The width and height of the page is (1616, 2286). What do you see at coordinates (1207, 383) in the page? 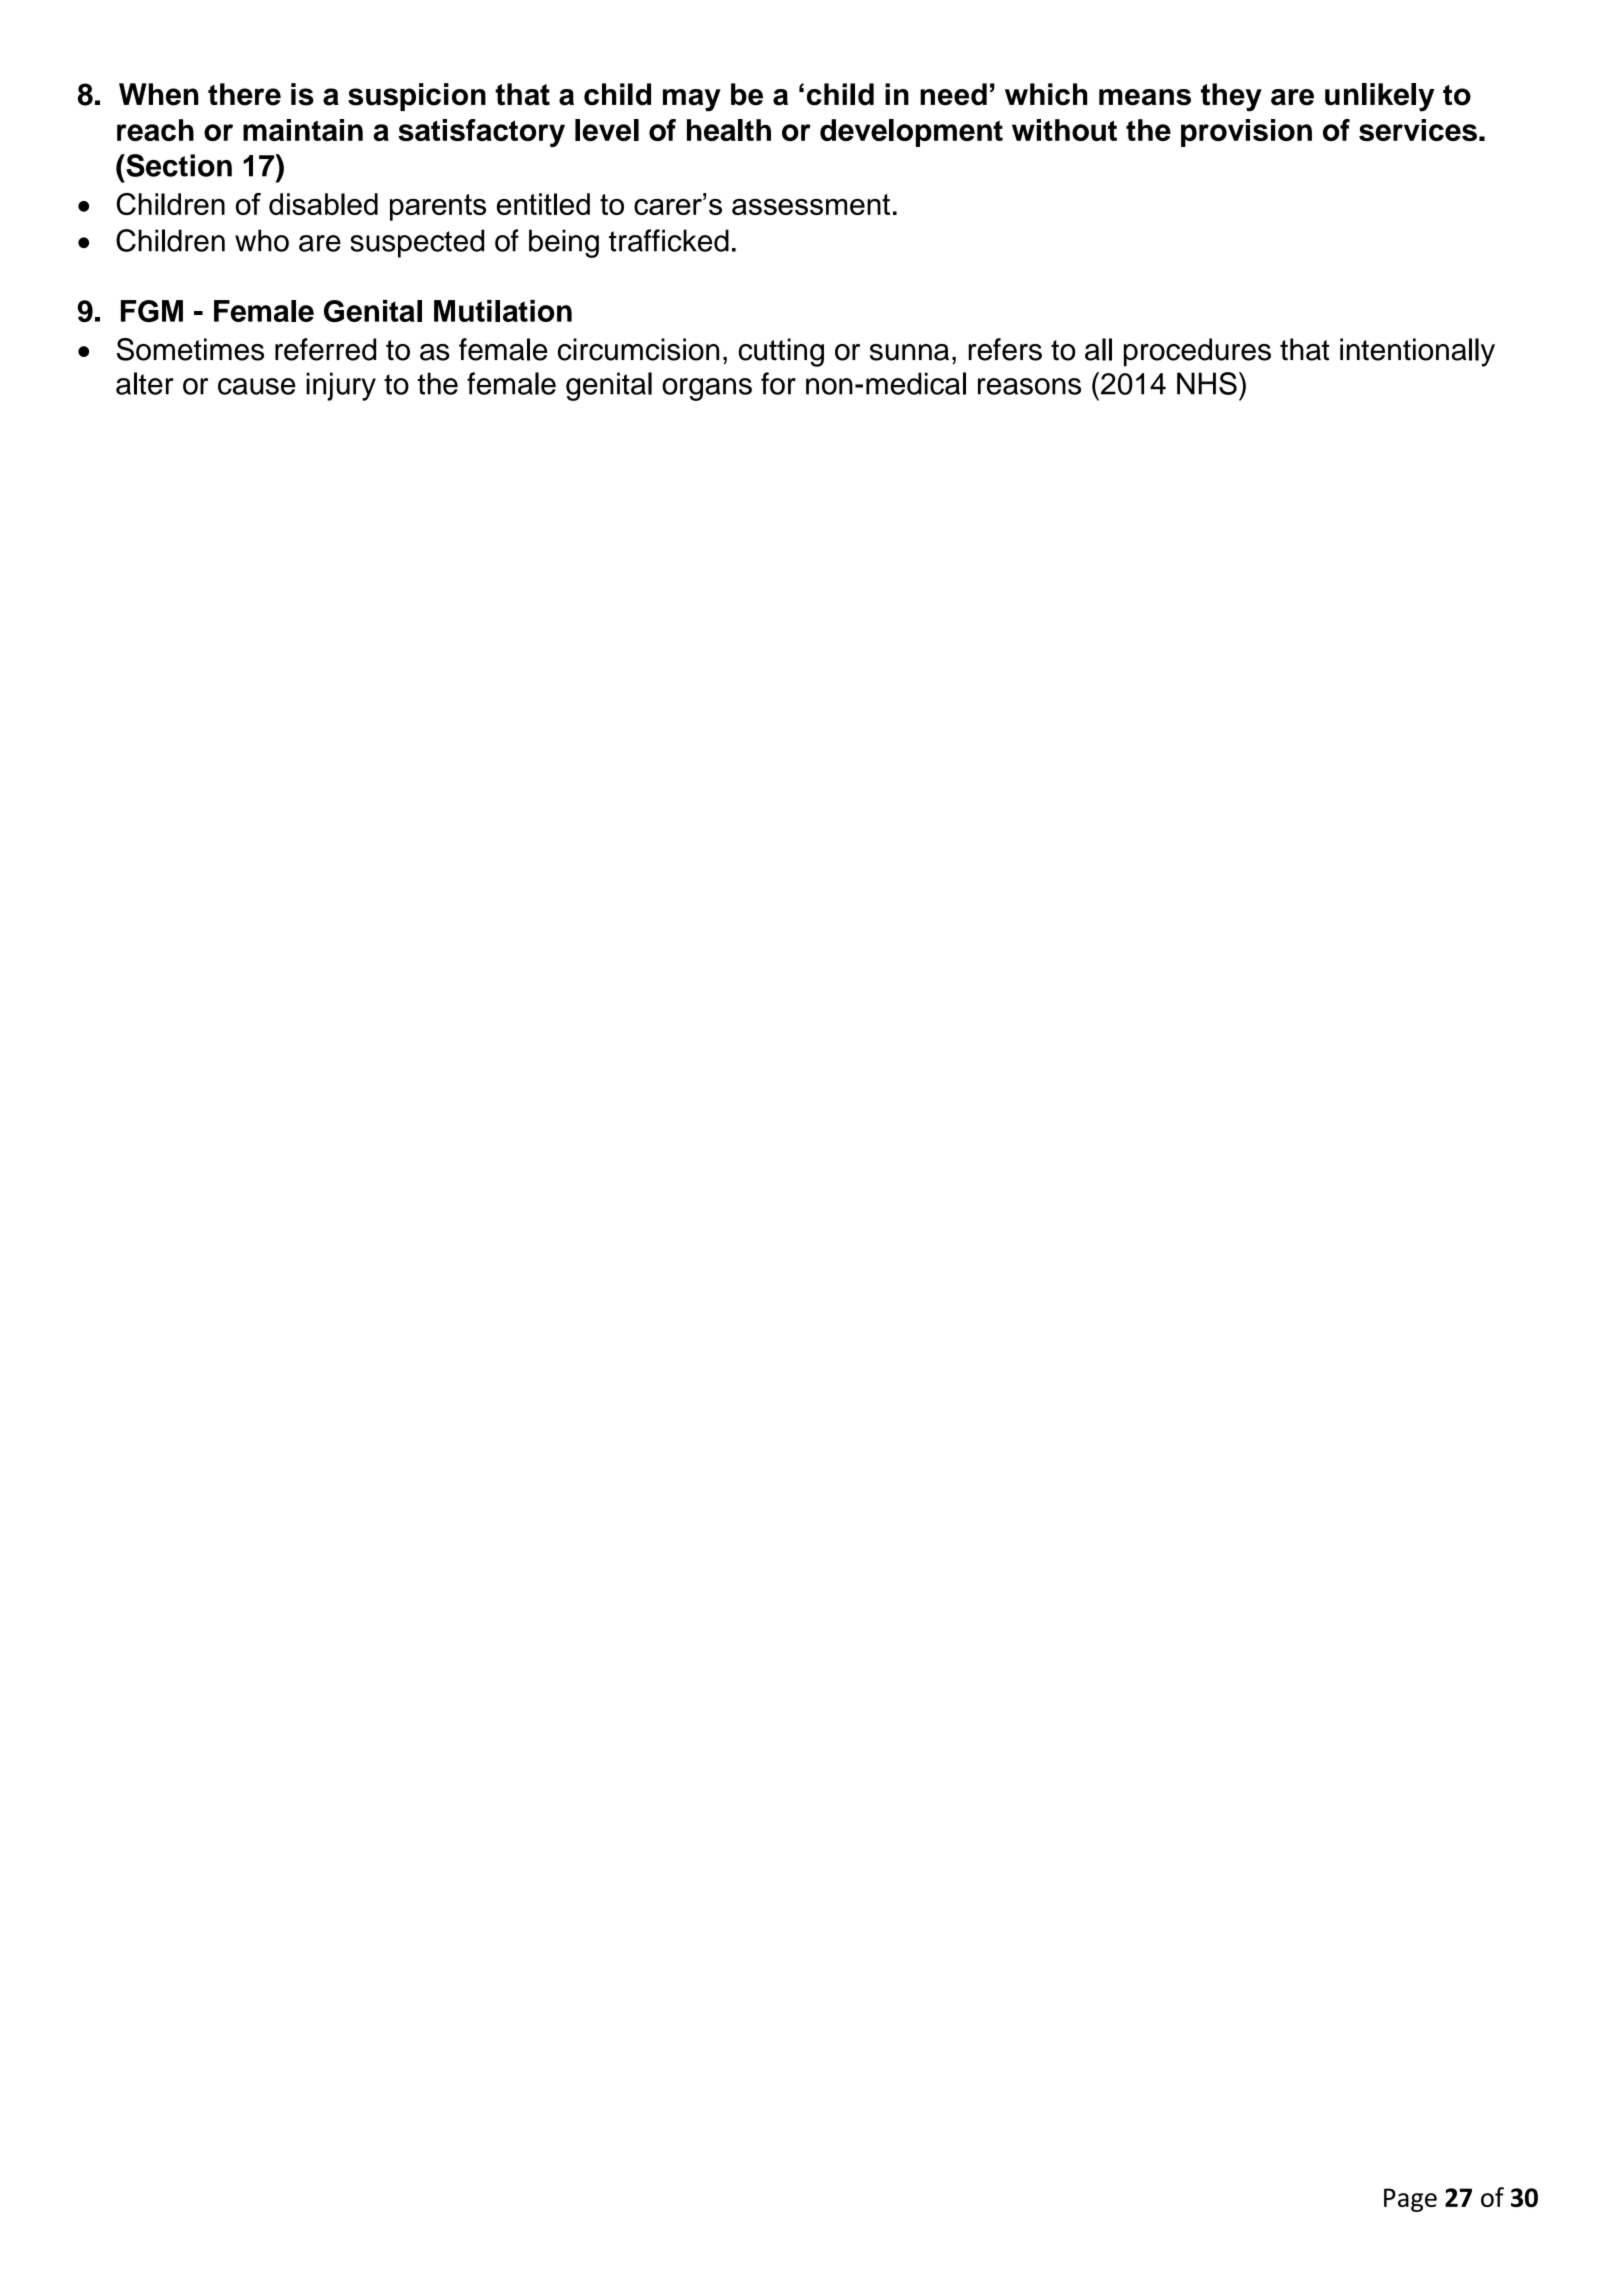
I see `NHS` at bounding box center [1207, 383].
